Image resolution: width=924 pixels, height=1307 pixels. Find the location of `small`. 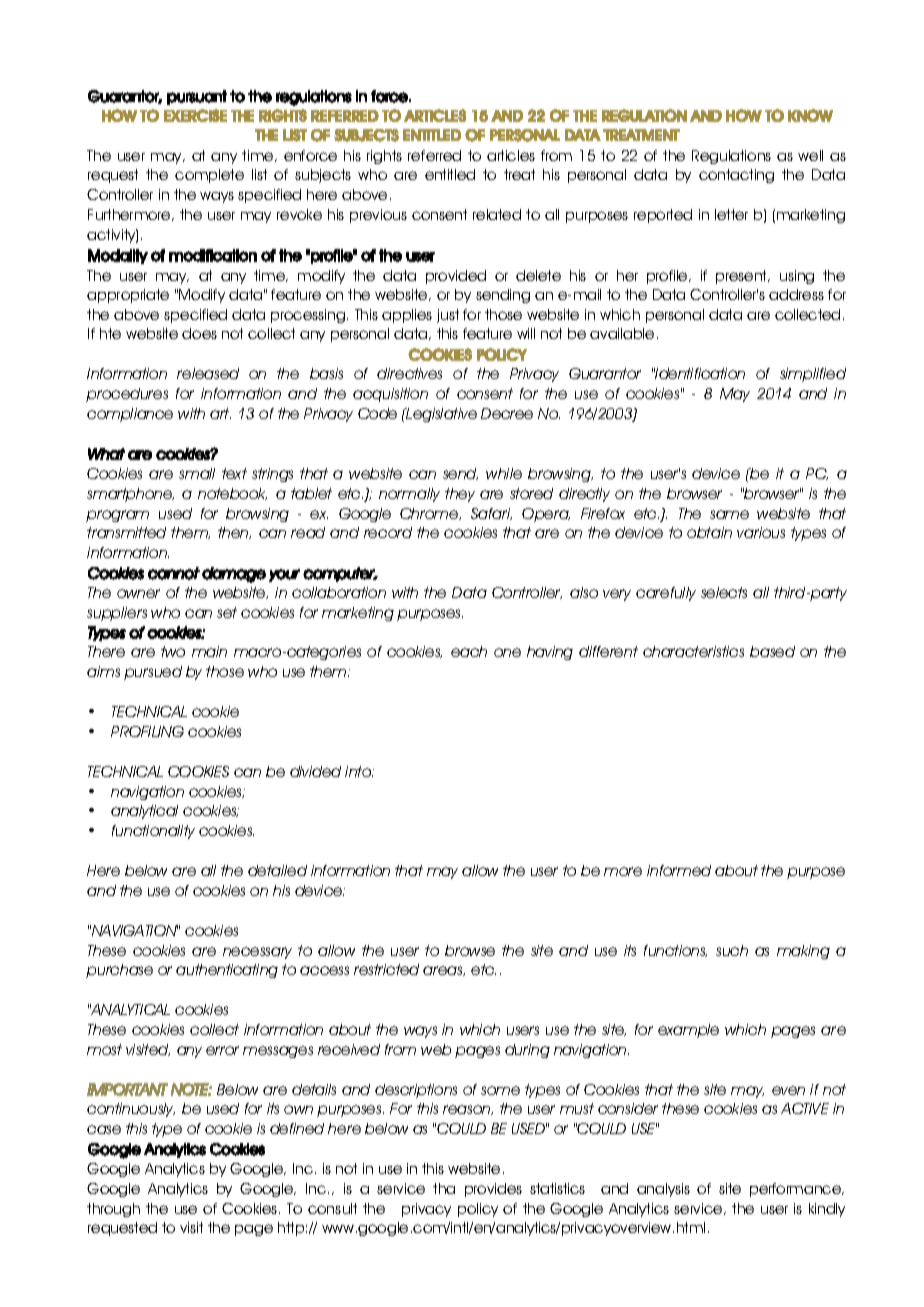

small is located at coordinates (197, 473).
